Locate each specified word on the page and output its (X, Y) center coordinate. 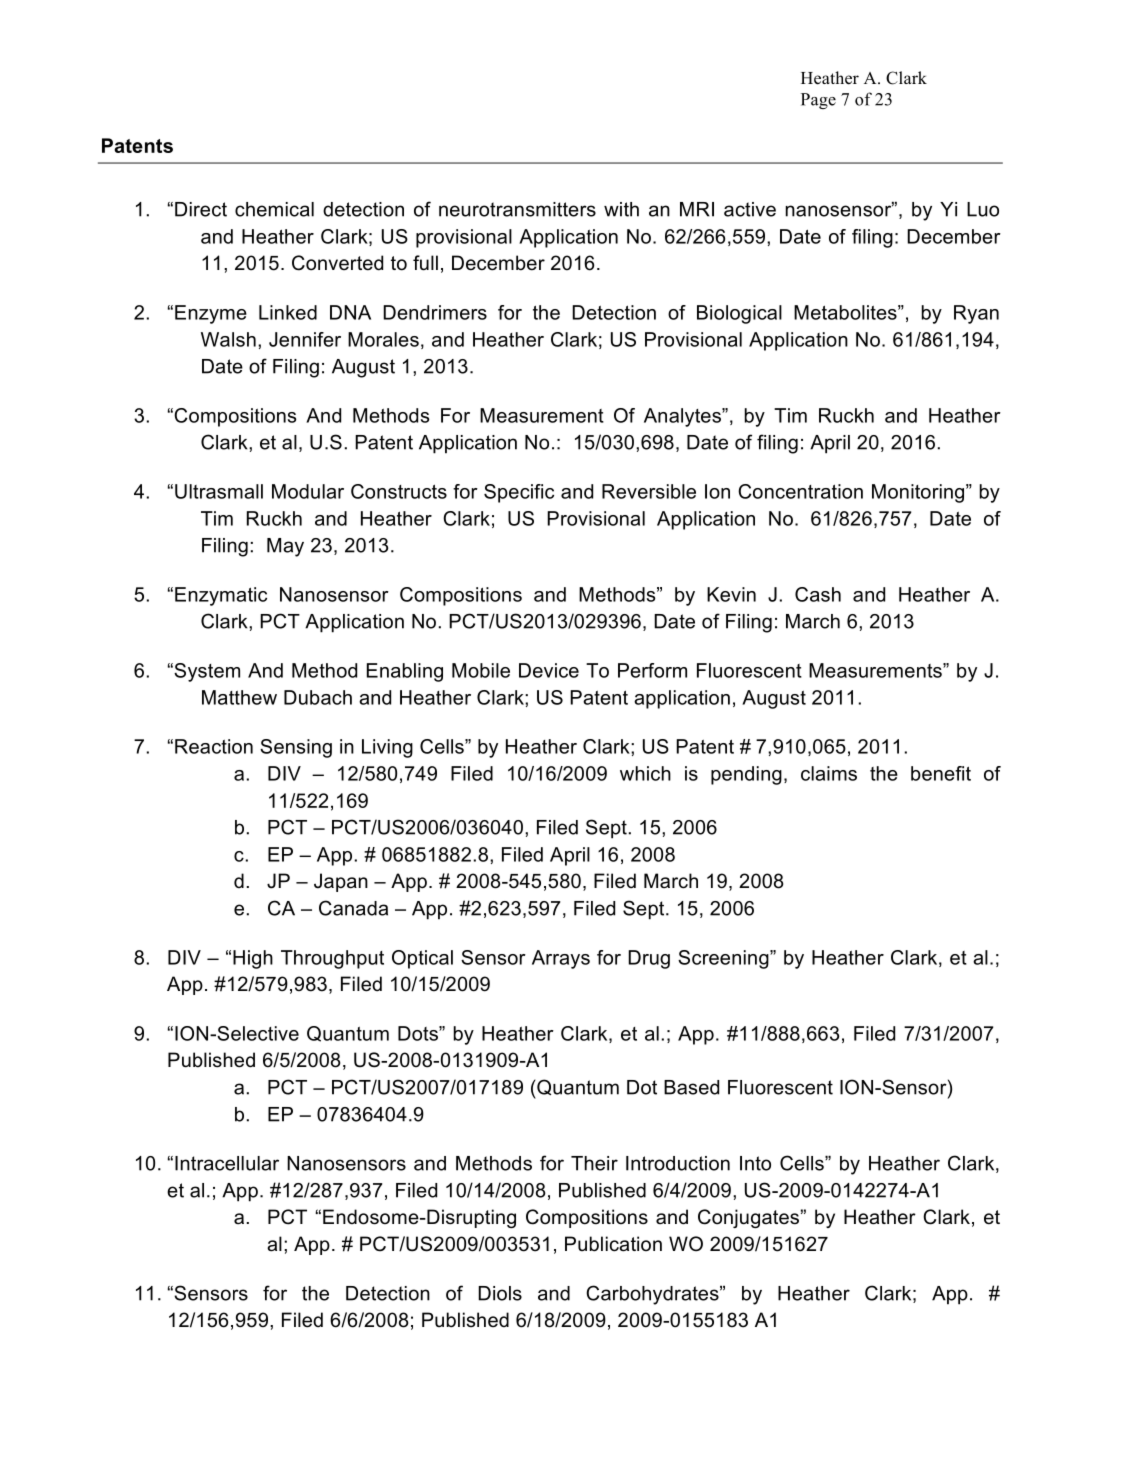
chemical (274, 209)
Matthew (239, 697)
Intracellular (227, 1163)
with (621, 209)
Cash (818, 594)
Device (549, 670)
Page (818, 101)
